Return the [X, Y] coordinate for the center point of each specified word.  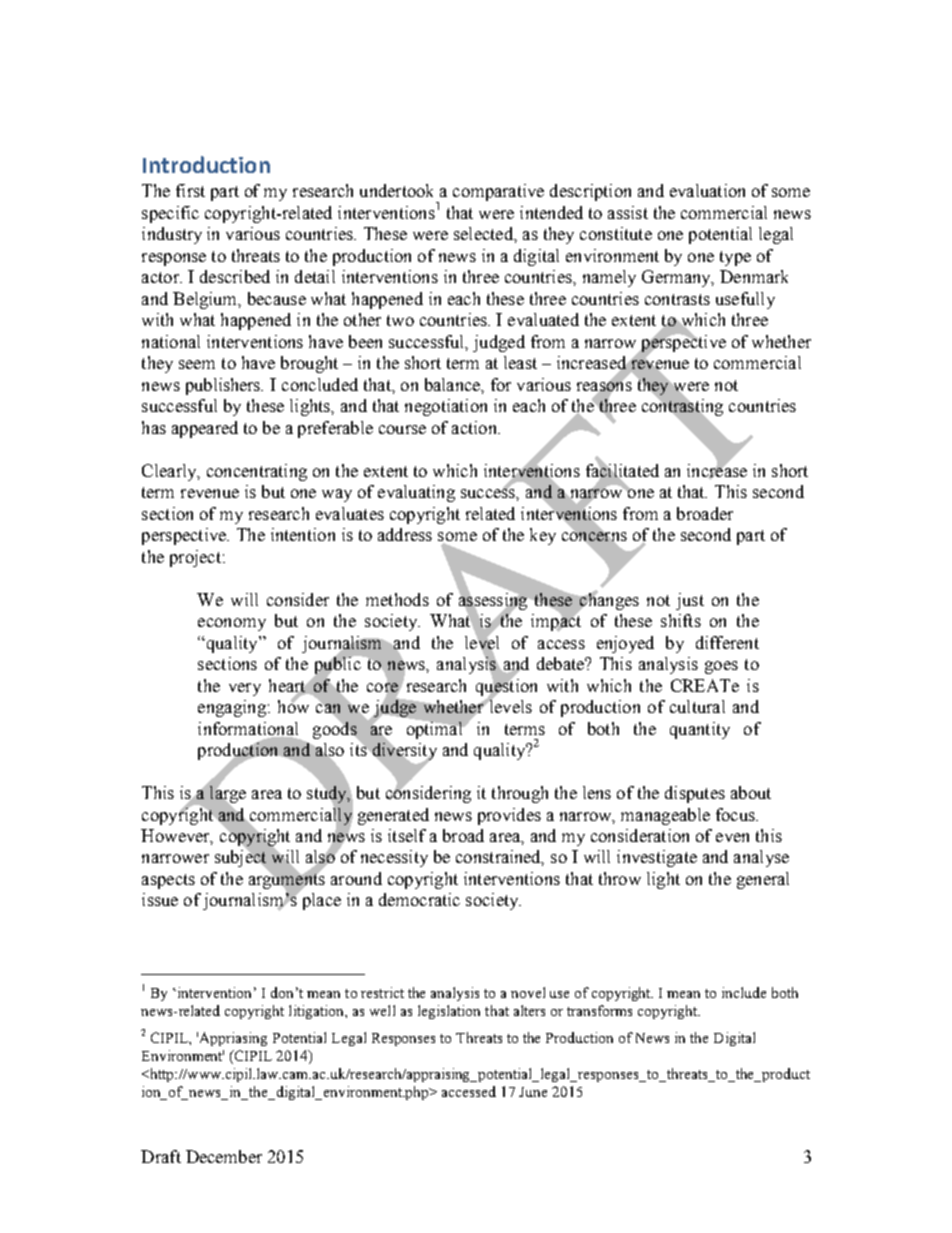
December [224, 1156]
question [506, 687]
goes [721, 667]
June [533, 1092]
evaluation [707, 190]
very [245, 689]
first [190, 190]
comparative [498, 192]
